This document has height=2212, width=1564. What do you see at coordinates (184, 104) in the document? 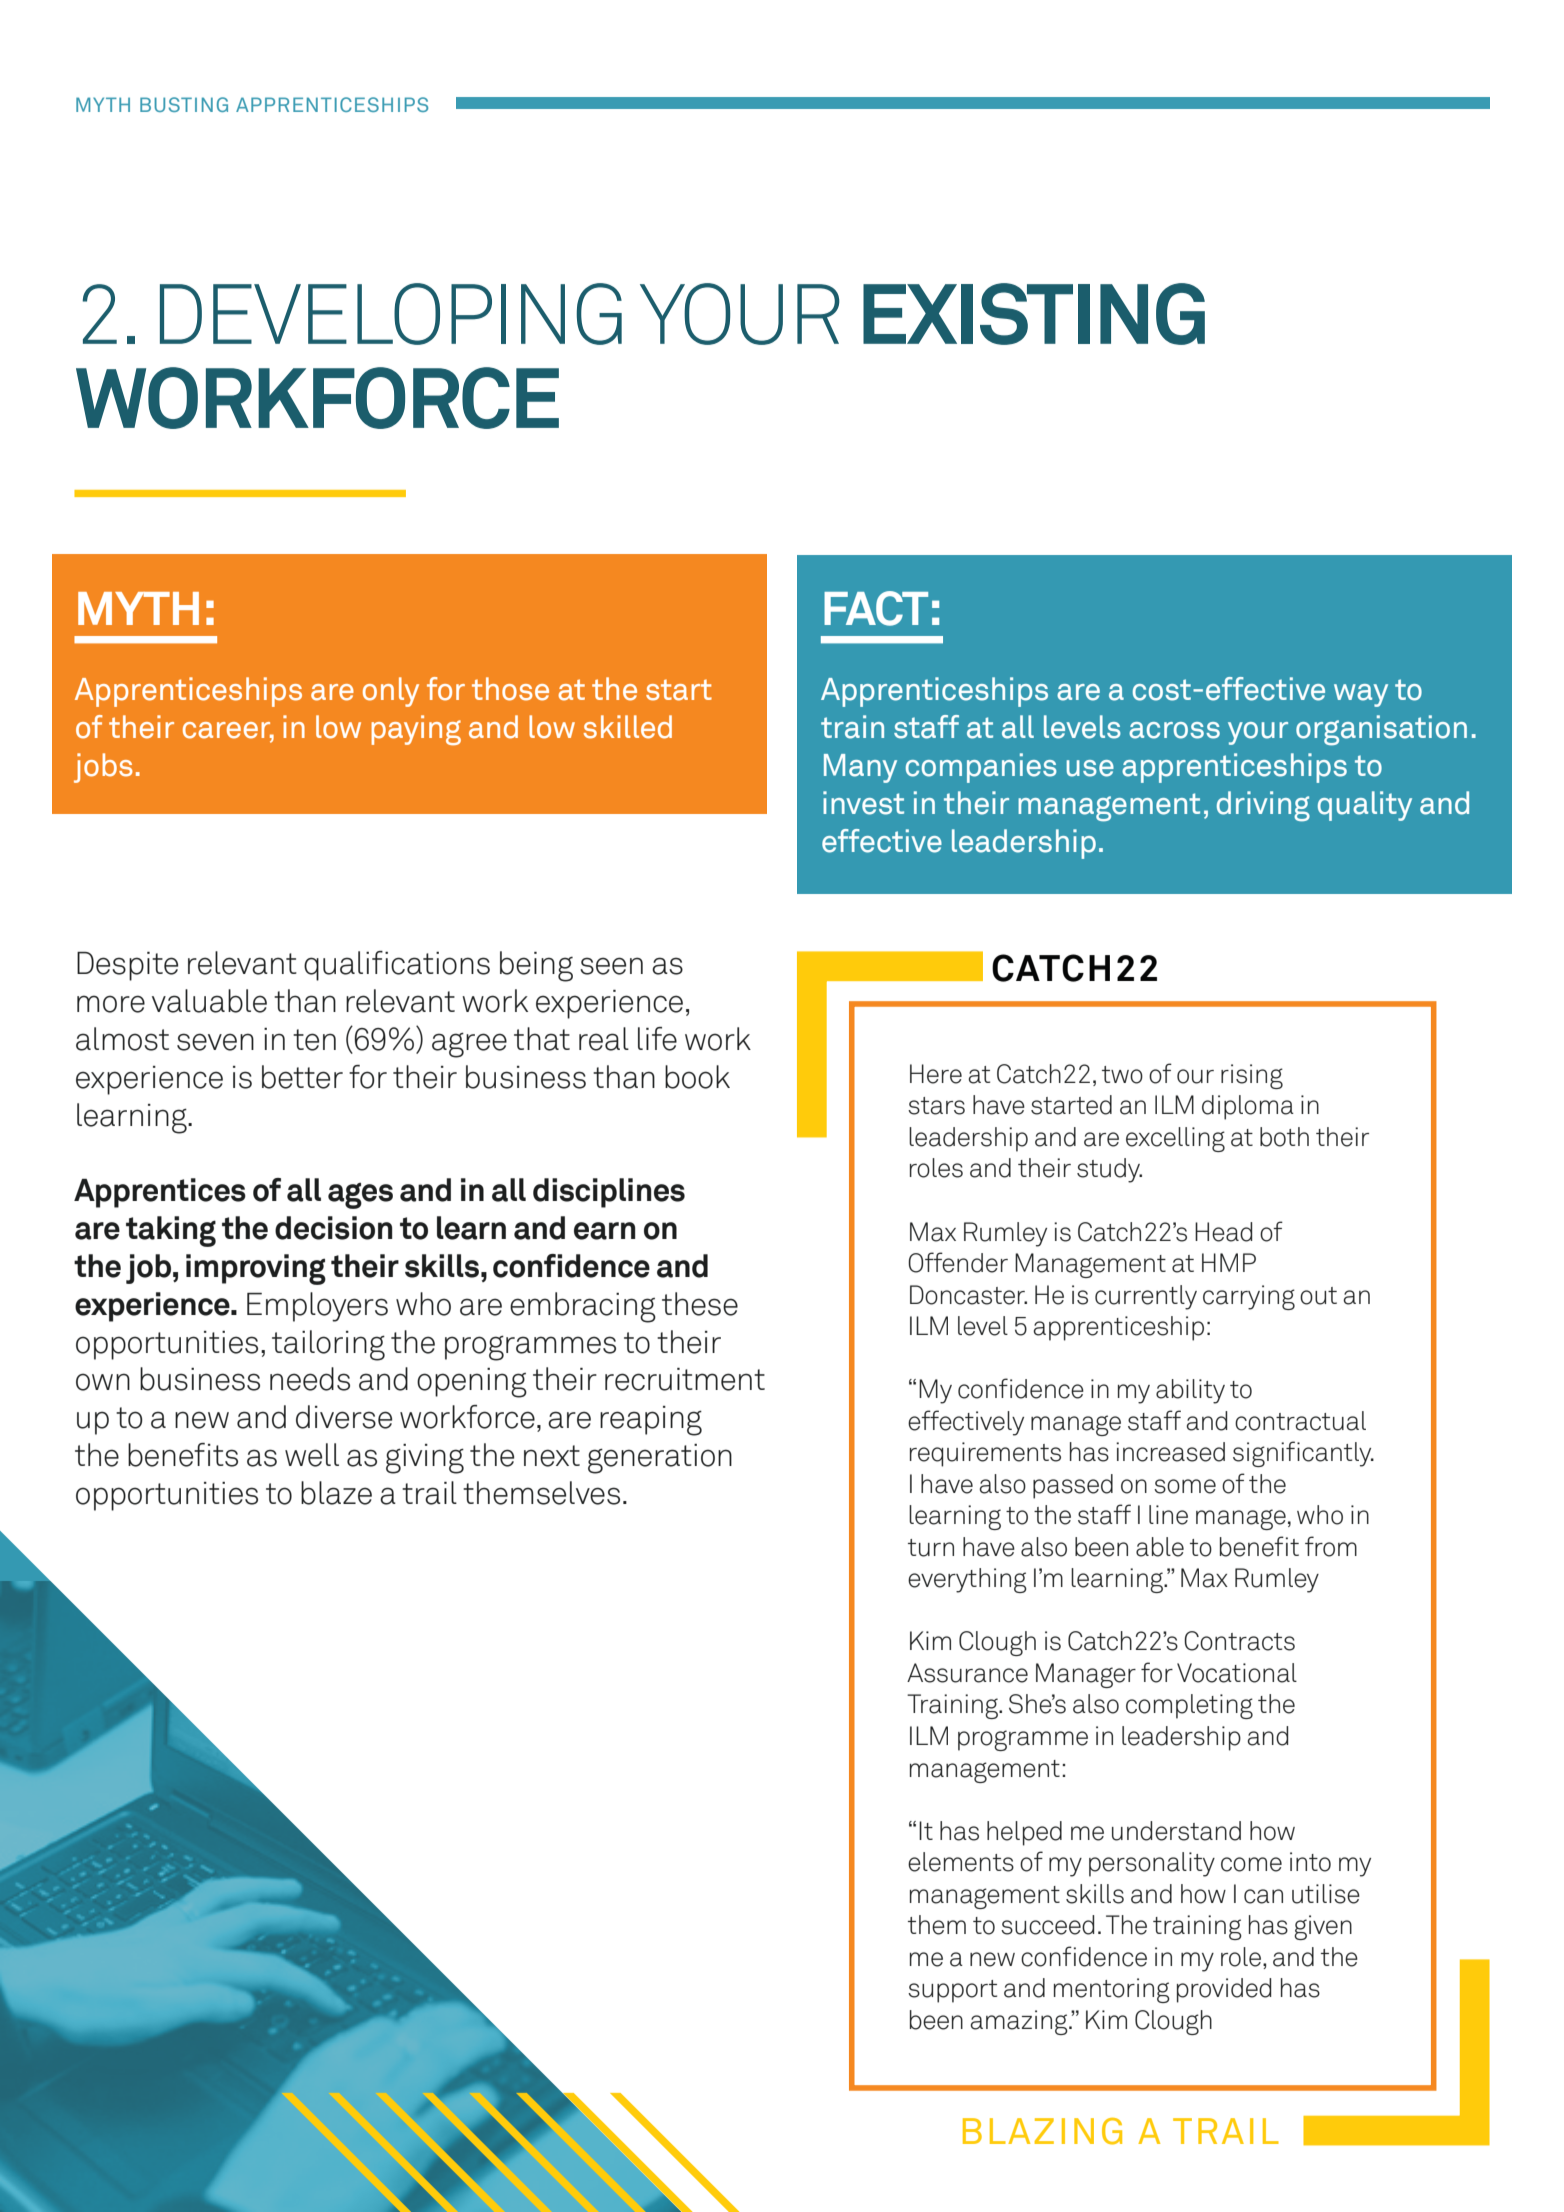
I see `BUSTING` at bounding box center [184, 104].
